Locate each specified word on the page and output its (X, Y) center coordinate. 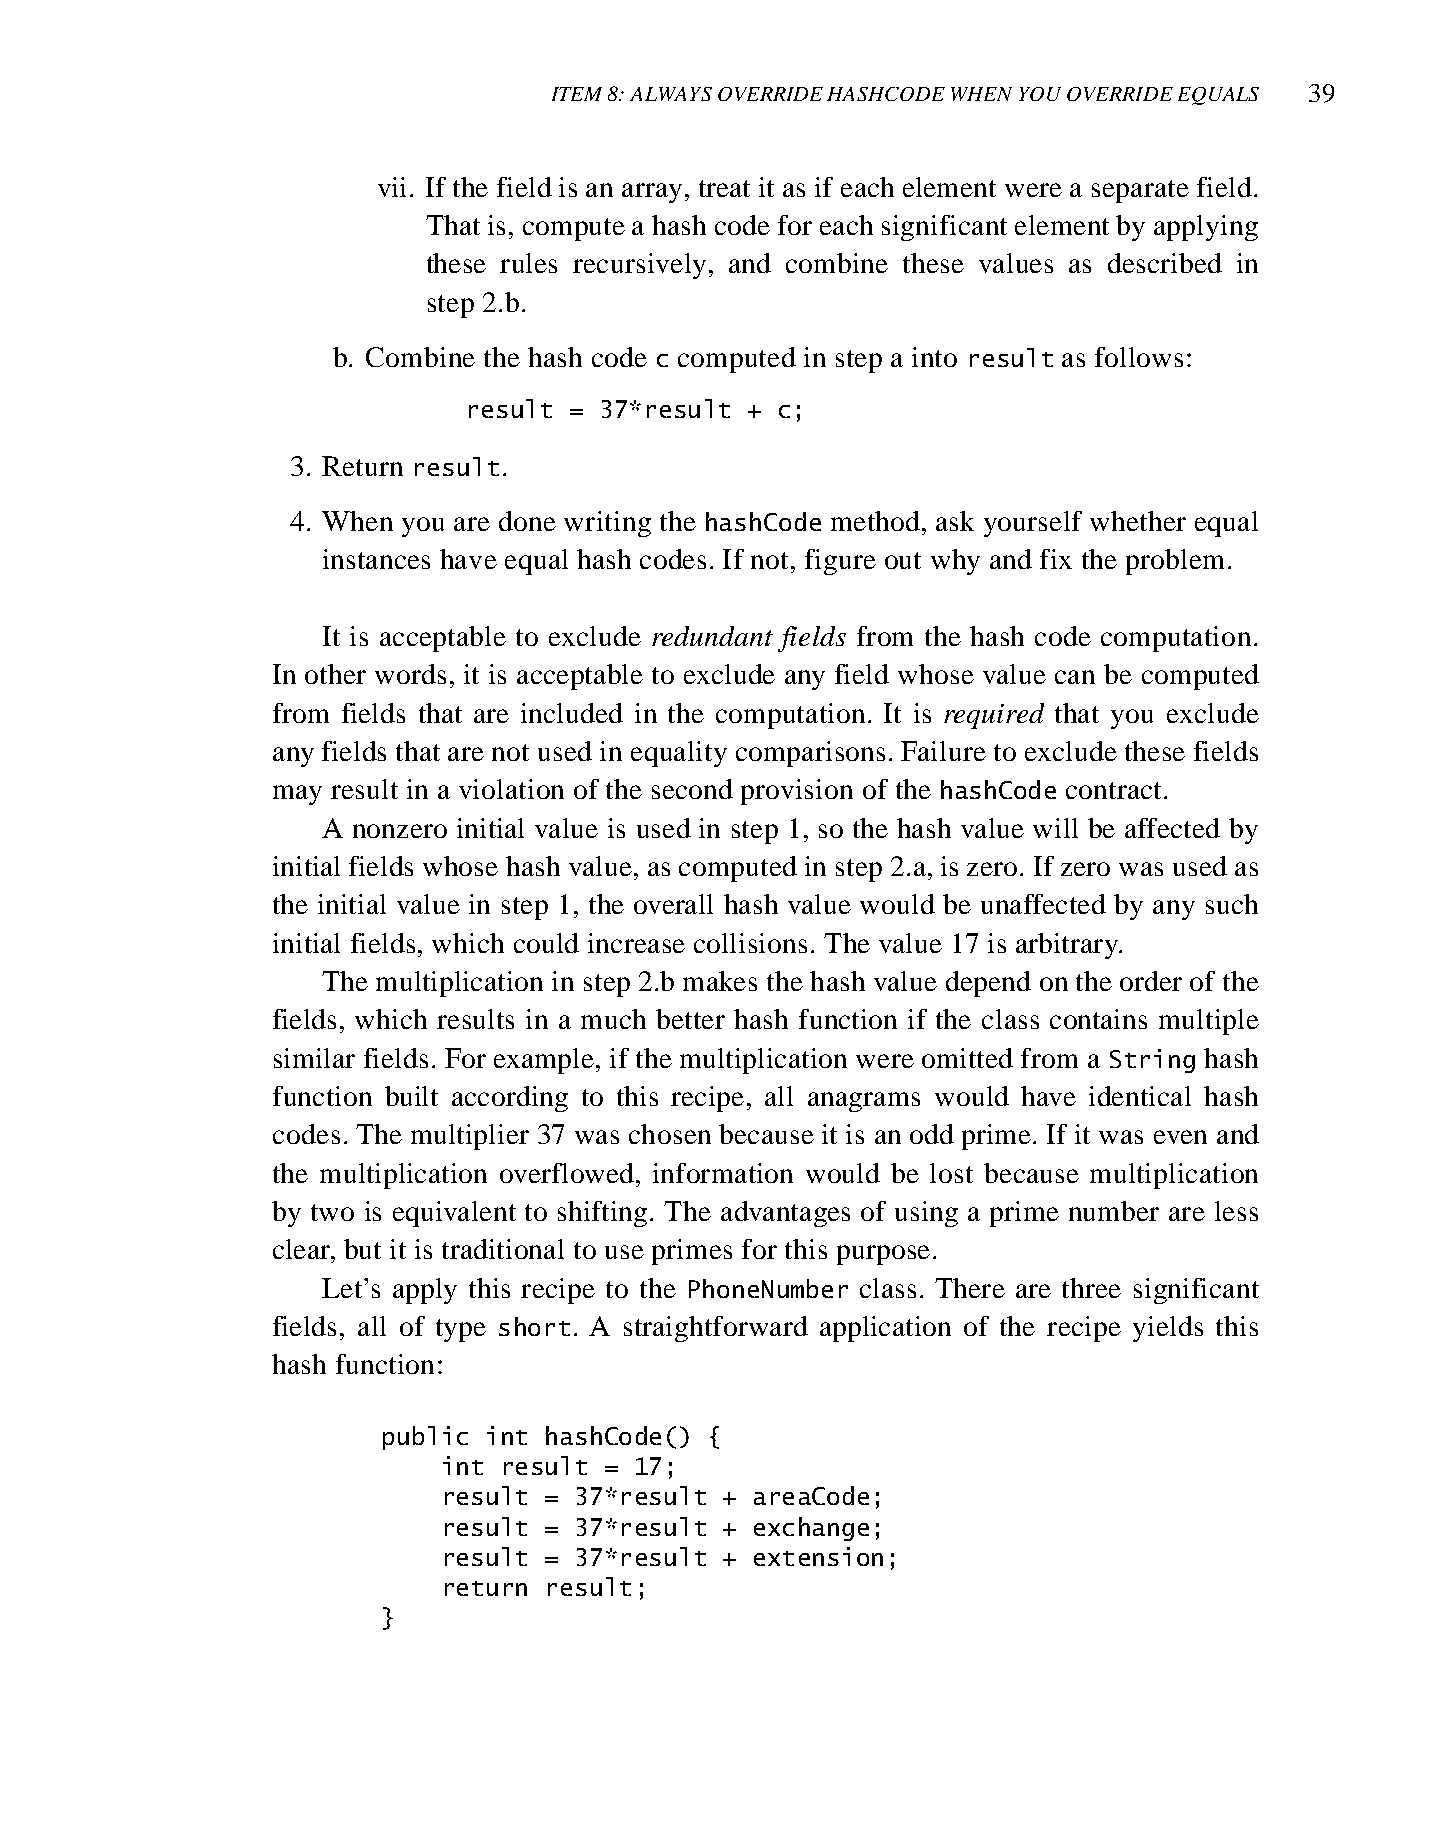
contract (1113, 790)
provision (797, 792)
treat (724, 188)
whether (1138, 521)
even (1180, 1137)
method (875, 521)
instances (376, 559)
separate (1140, 191)
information (723, 1173)
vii (392, 187)
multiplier (470, 1137)
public (425, 1438)
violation (511, 789)
